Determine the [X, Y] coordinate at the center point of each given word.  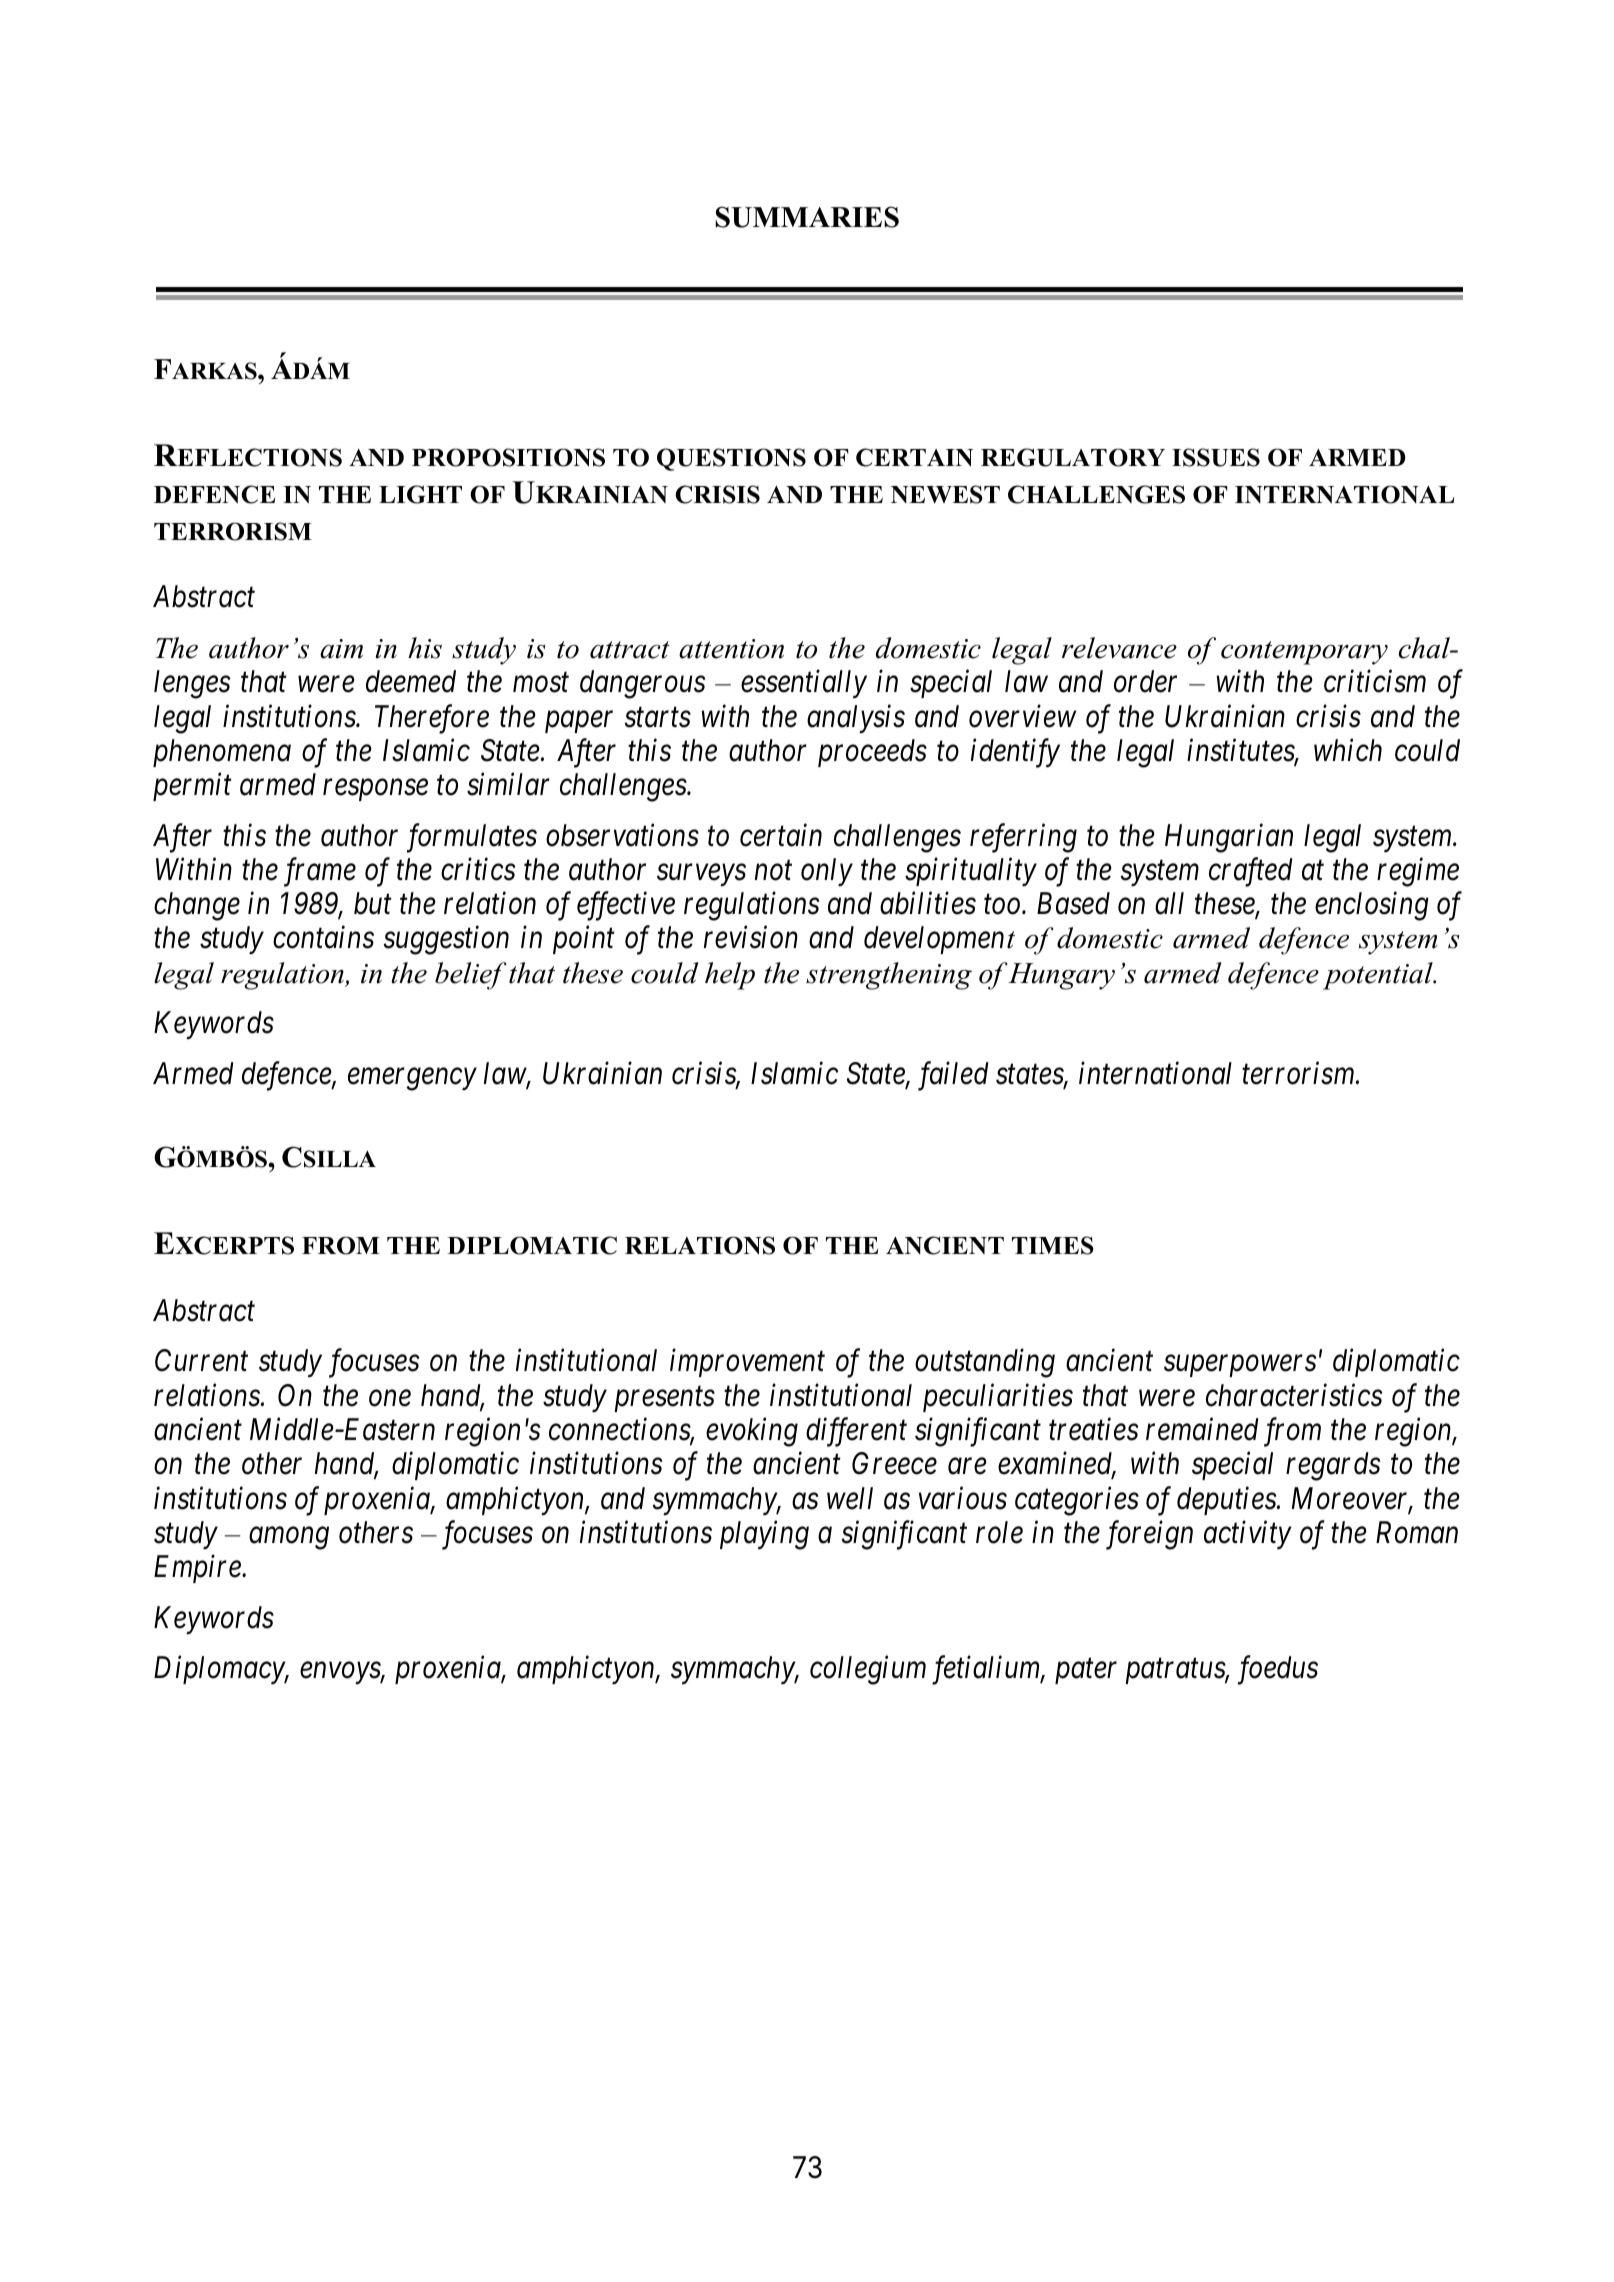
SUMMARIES [807, 217]
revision [751, 938]
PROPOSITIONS [508, 457]
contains [323, 938]
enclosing [1372, 906]
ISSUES [1216, 457]
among [289, 1539]
